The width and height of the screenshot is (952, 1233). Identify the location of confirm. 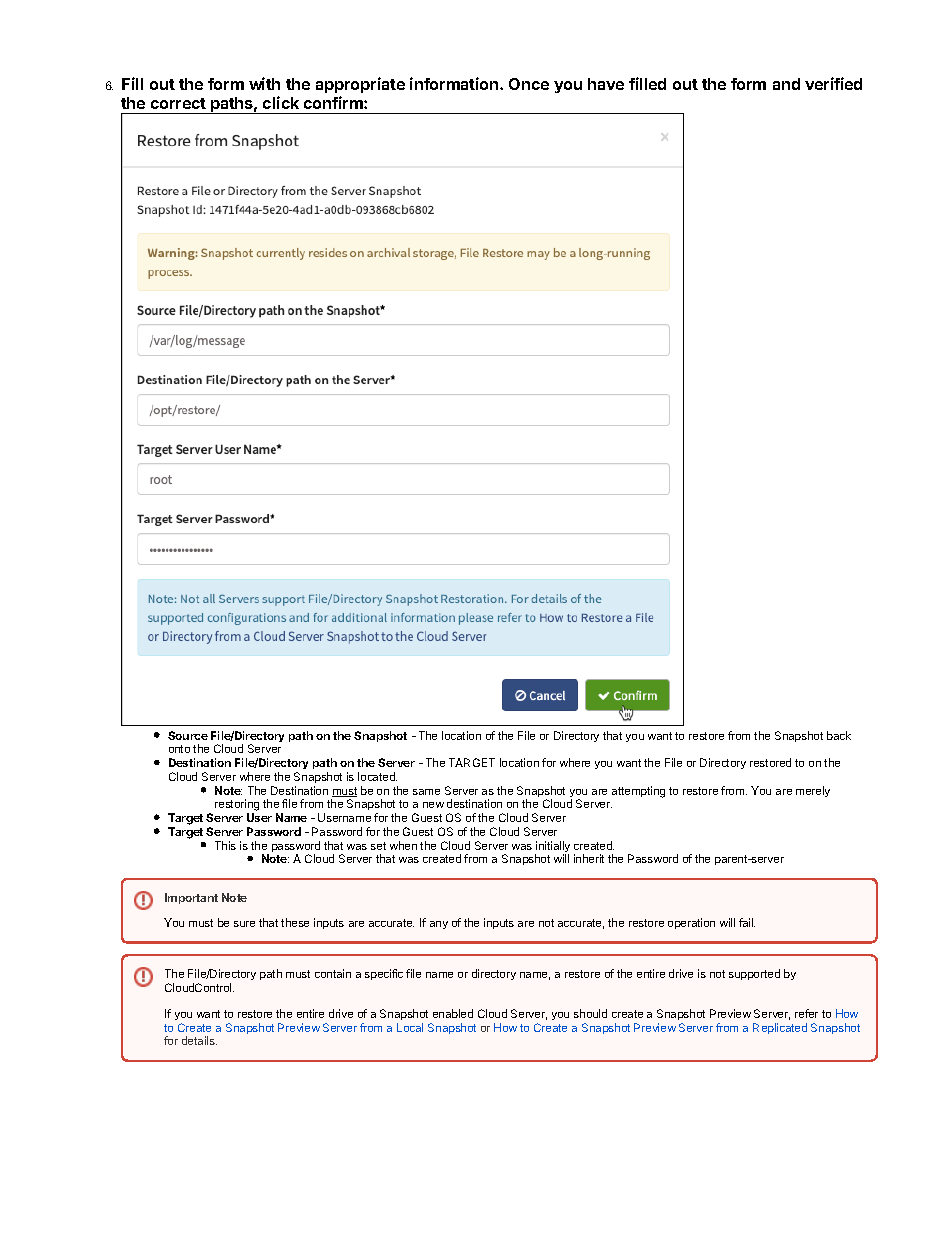
(334, 102).
